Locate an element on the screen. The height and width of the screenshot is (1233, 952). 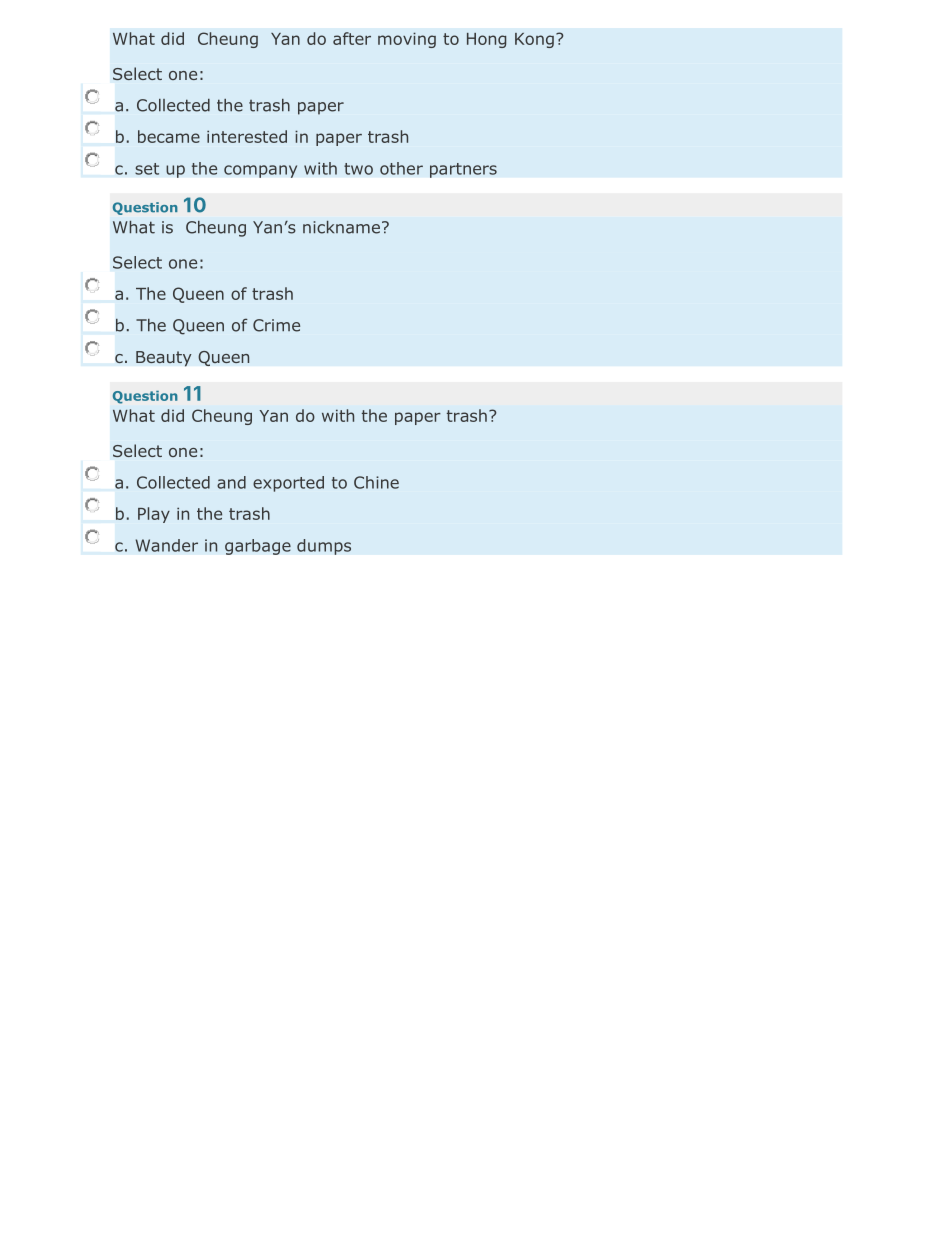
partners is located at coordinates (463, 170).
